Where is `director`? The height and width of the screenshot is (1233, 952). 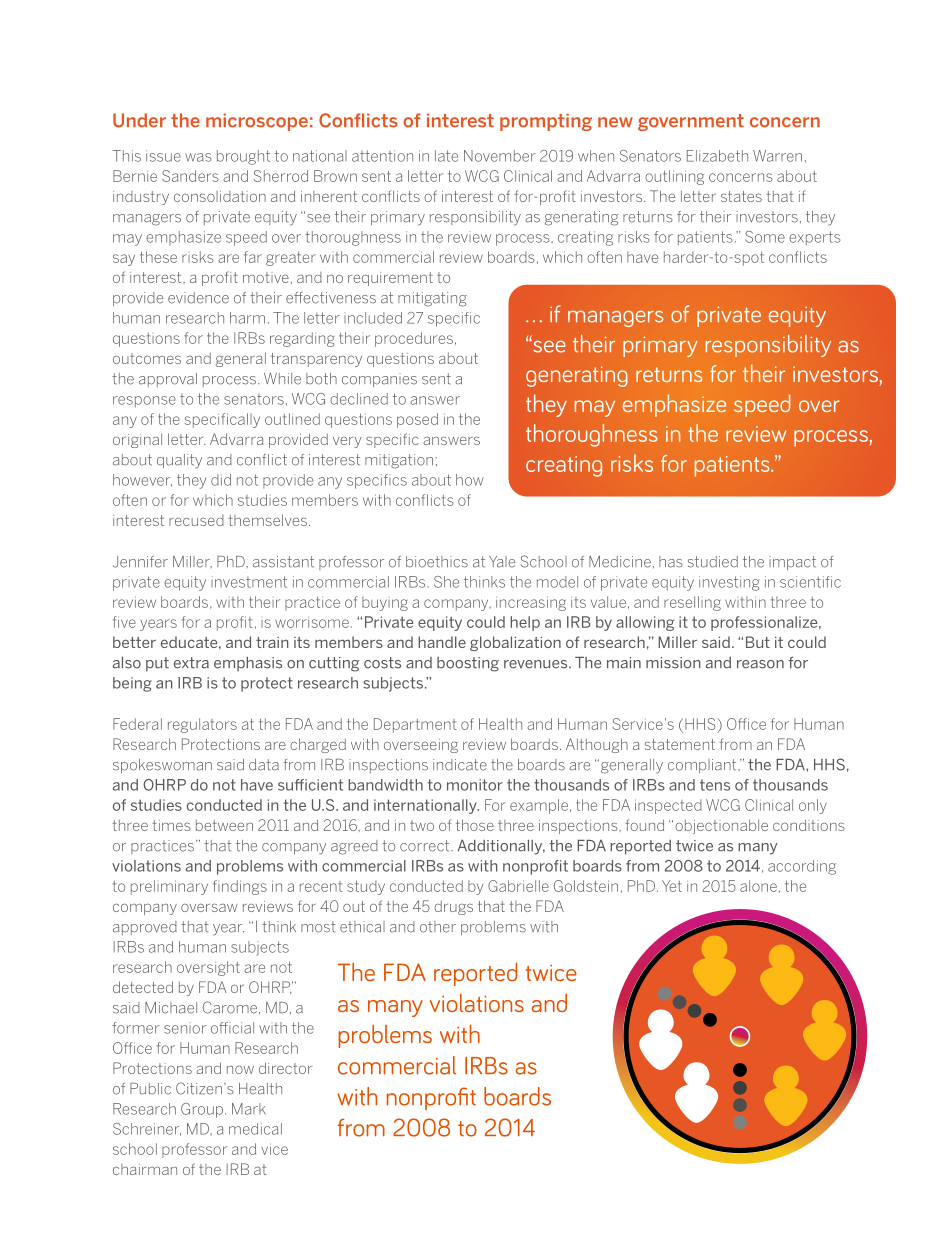 director is located at coordinates (285, 1068).
